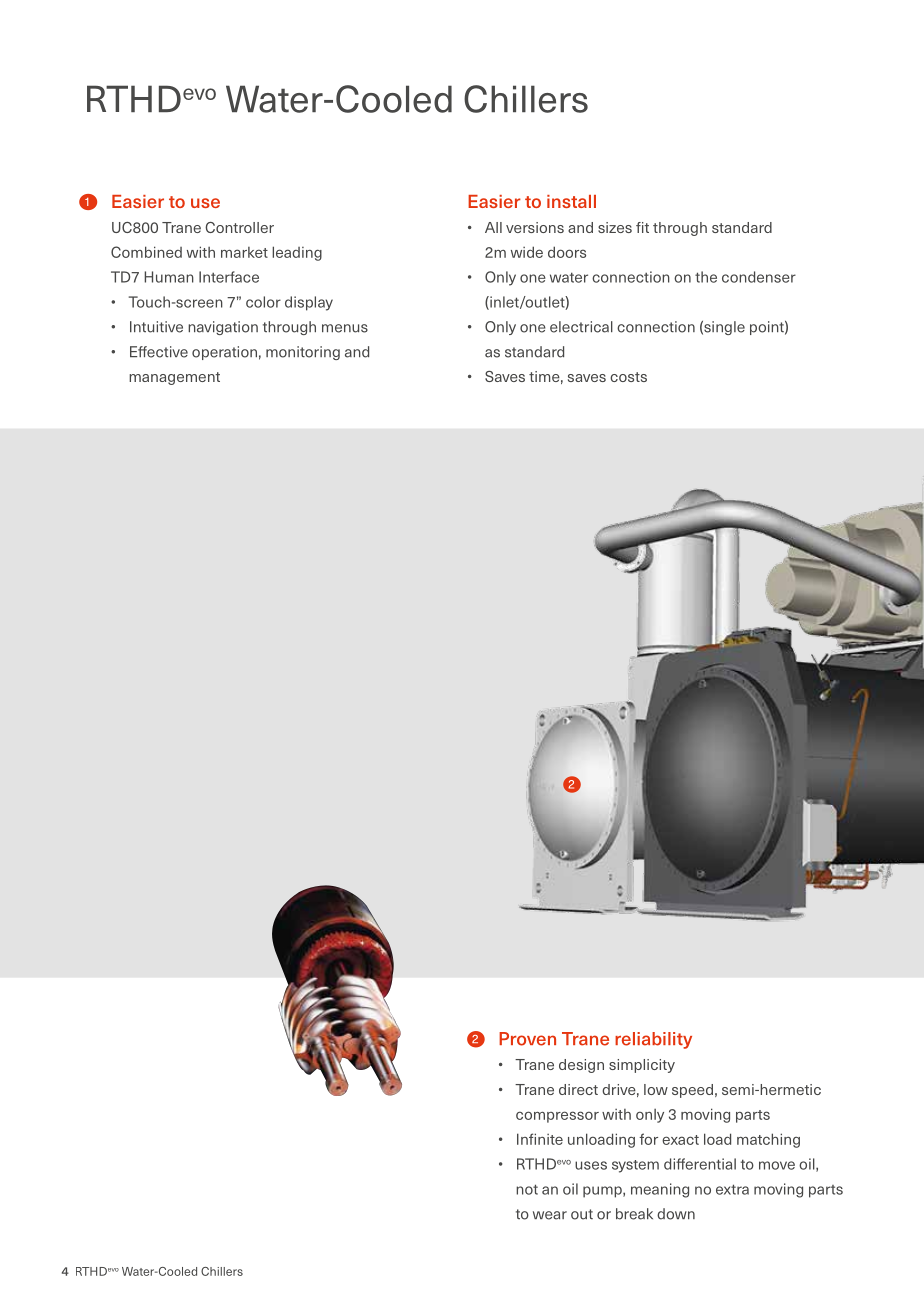 The image size is (924, 1308). I want to click on wide, so click(527, 252).
